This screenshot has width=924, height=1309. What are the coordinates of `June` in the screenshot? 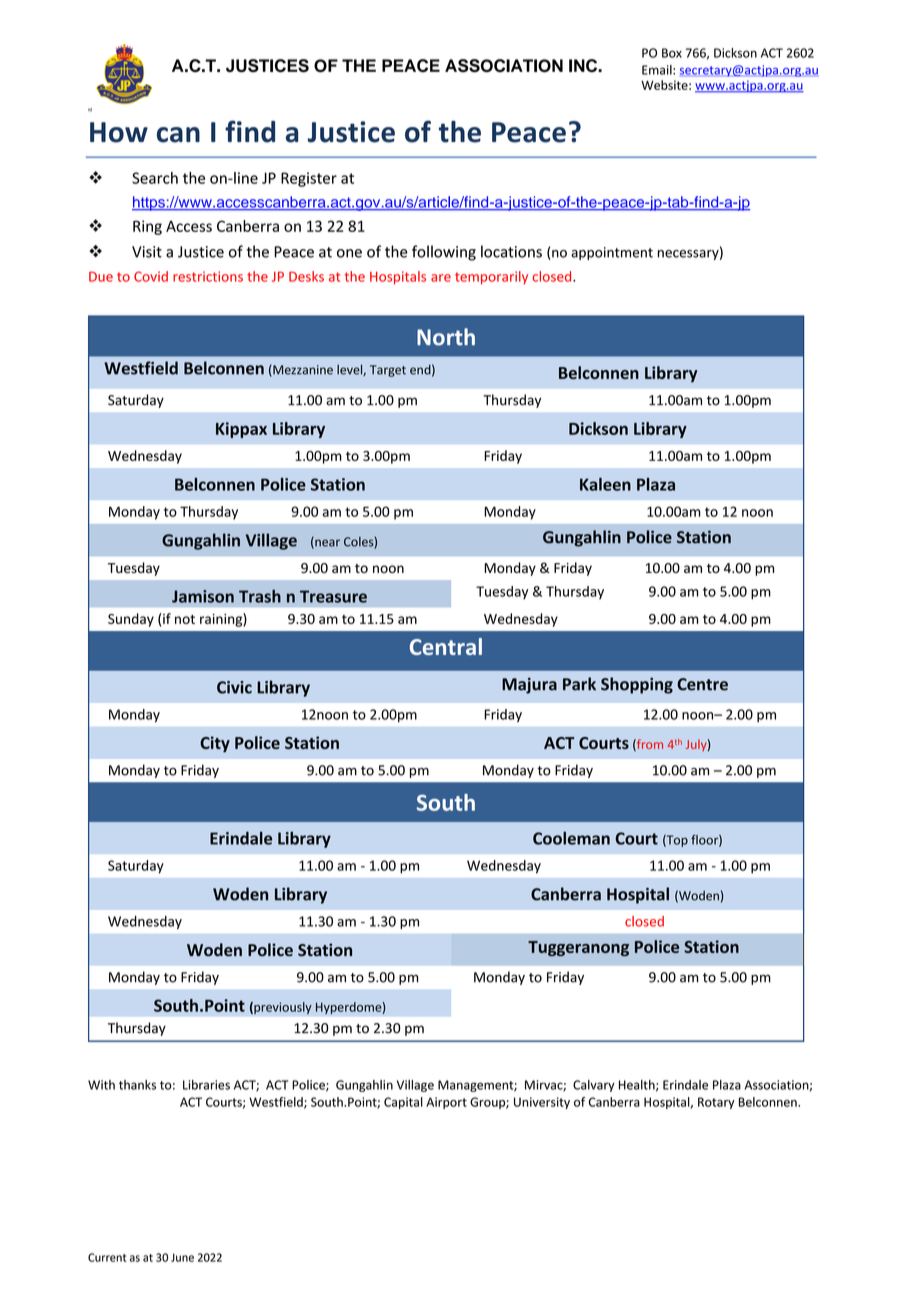 It's located at (182, 1257).
